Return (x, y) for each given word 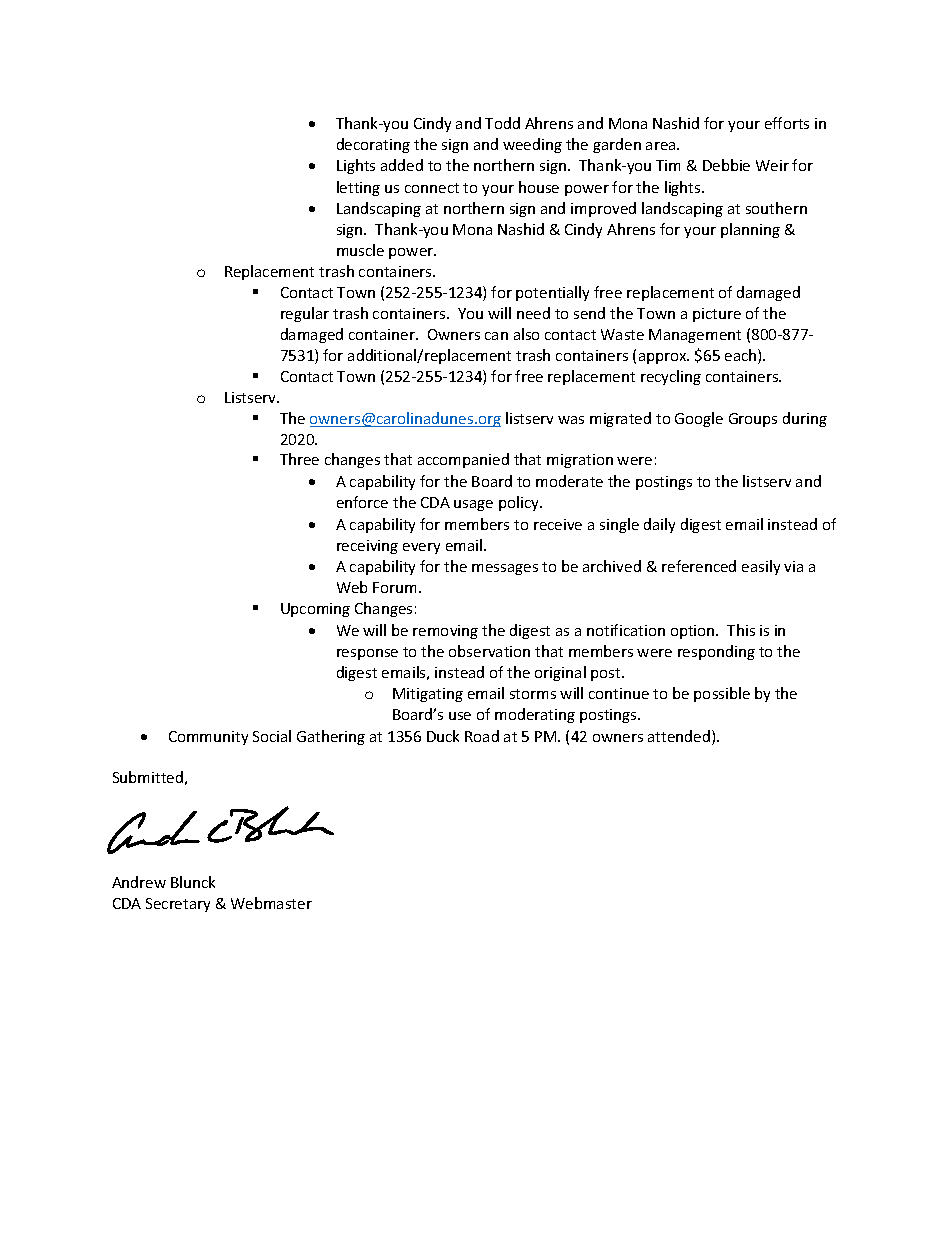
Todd (502, 123)
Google (699, 419)
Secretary (178, 905)
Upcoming (315, 610)
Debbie (726, 165)
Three (299, 459)
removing (445, 632)
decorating (373, 145)
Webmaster (271, 903)
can (496, 336)
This (741, 630)
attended (679, 736)
